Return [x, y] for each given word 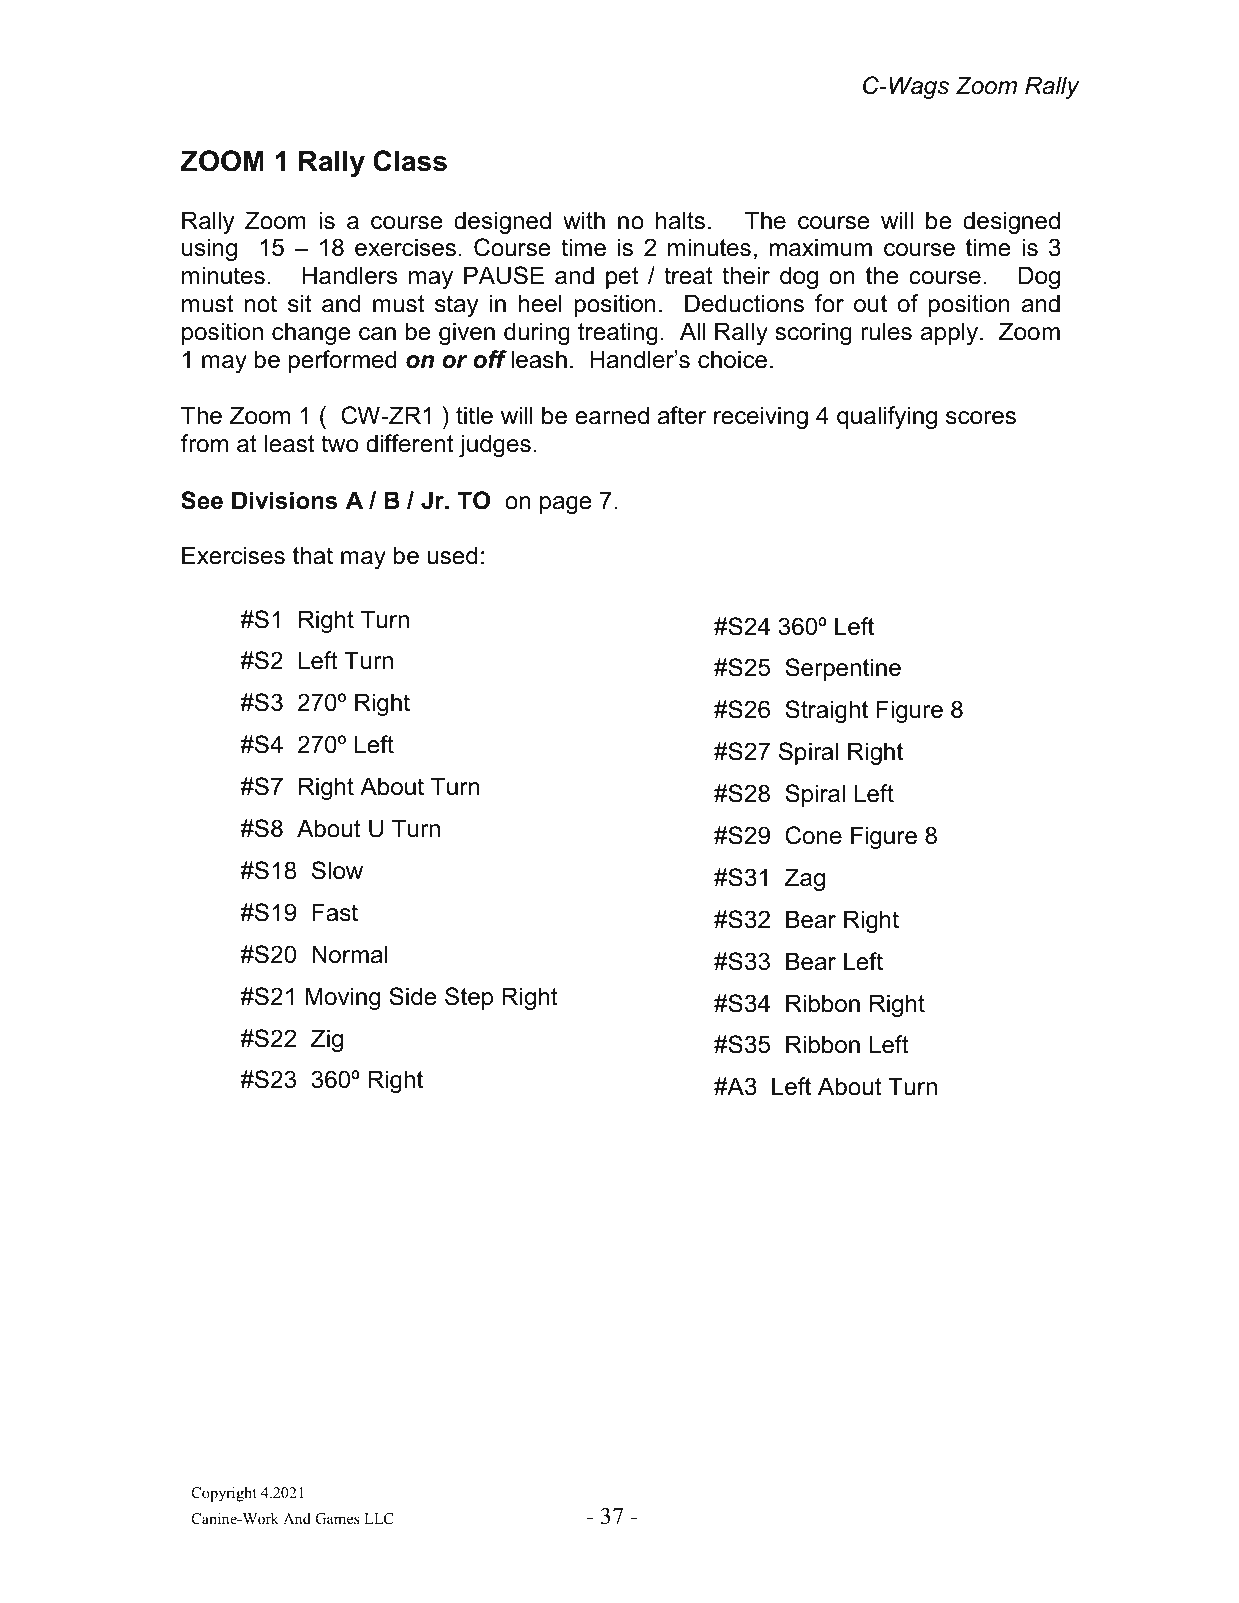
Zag [805, 879]
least [290, 443]
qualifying [887, 417]
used [452, 555]
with [584, 220]
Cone [813, 835]
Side [413, 996]
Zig [327, 1040]
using [209, 249]
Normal [349, 954]
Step [469, 998]
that [313, 555]
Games [337, 1519]
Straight [826, 711]
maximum [821, 247]
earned [612, 415]
